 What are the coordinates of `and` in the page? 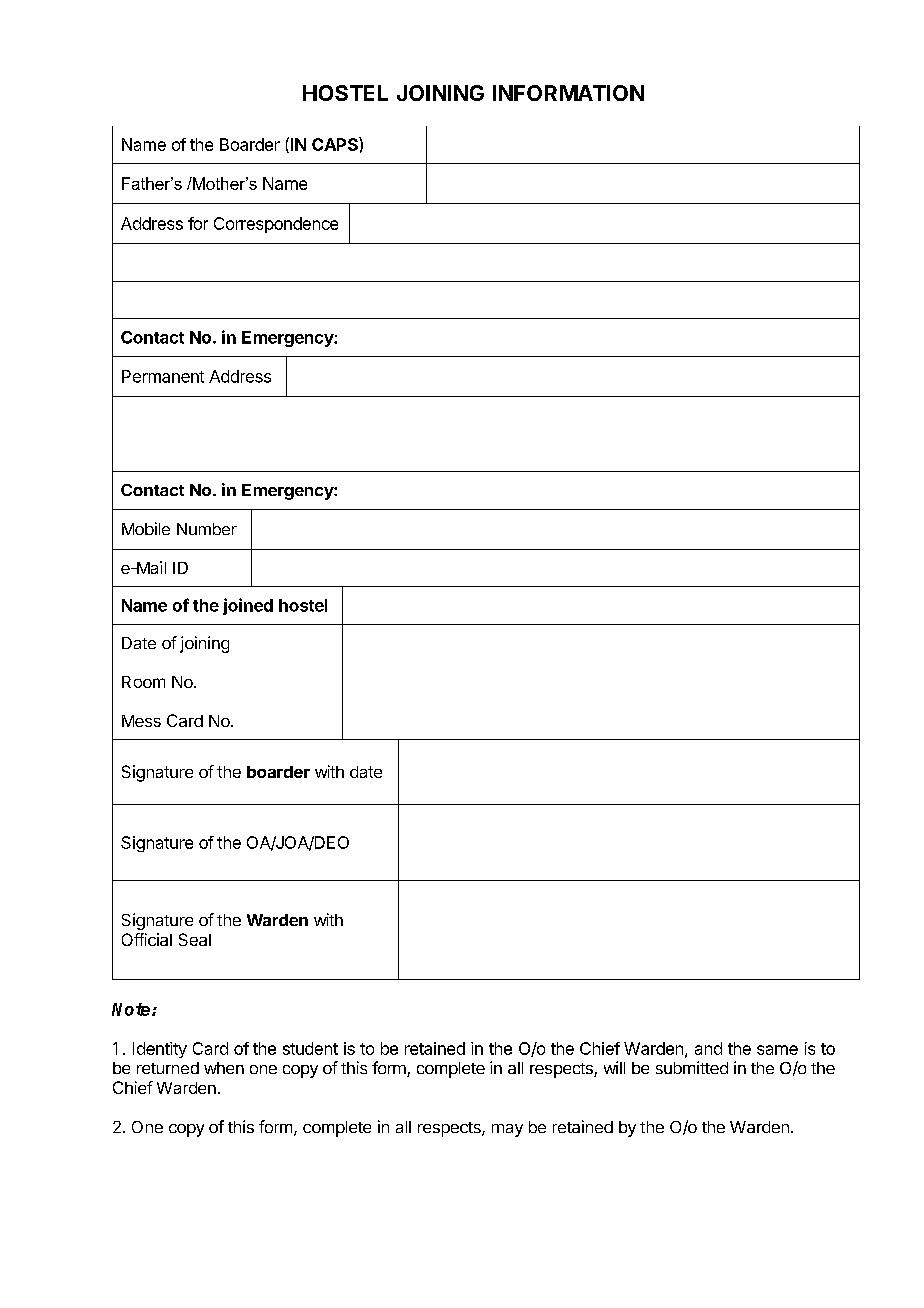 It's located at (708, 1048).
